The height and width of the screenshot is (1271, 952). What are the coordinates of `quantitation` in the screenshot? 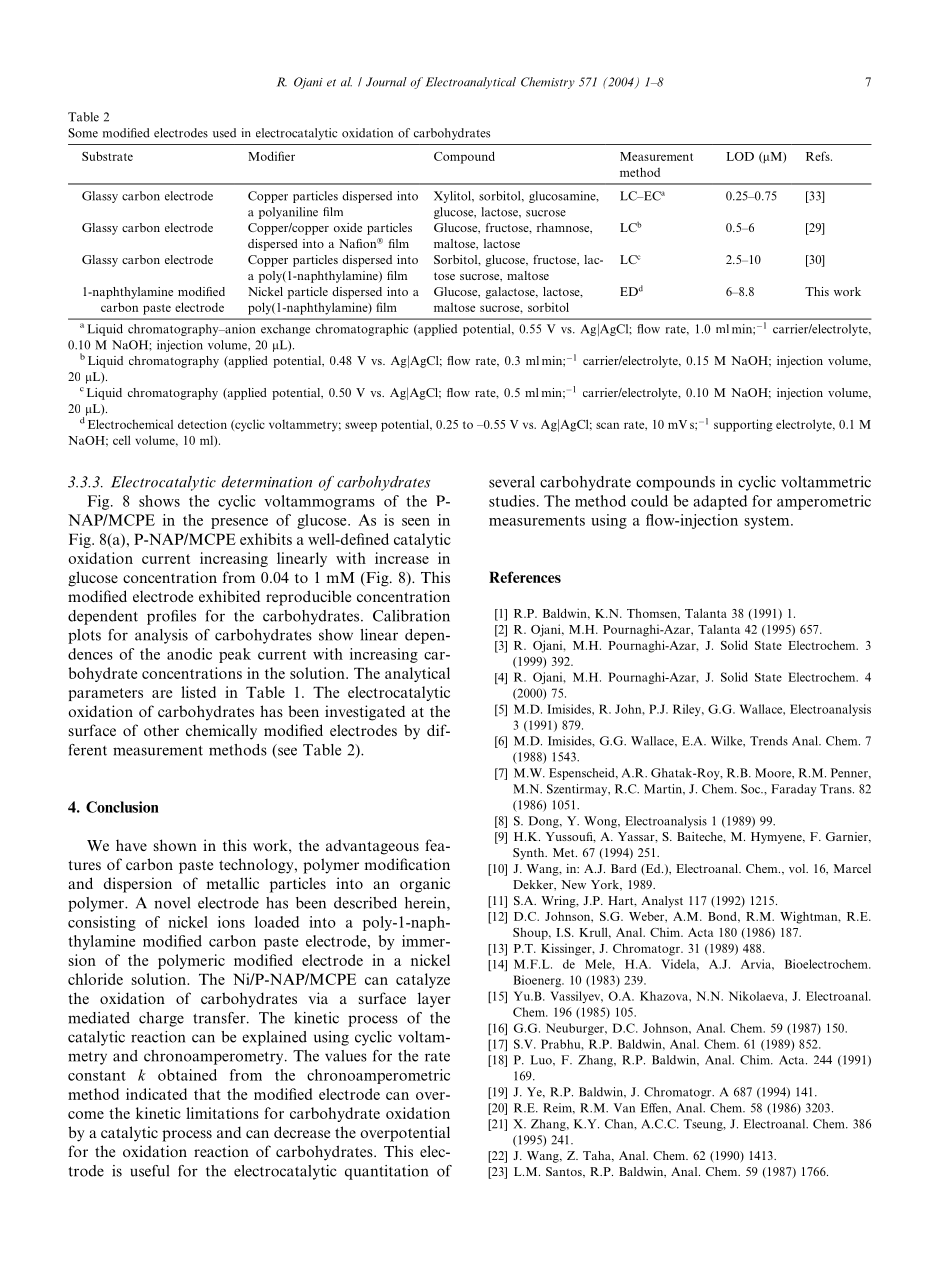 It's located at (386, 1172).
